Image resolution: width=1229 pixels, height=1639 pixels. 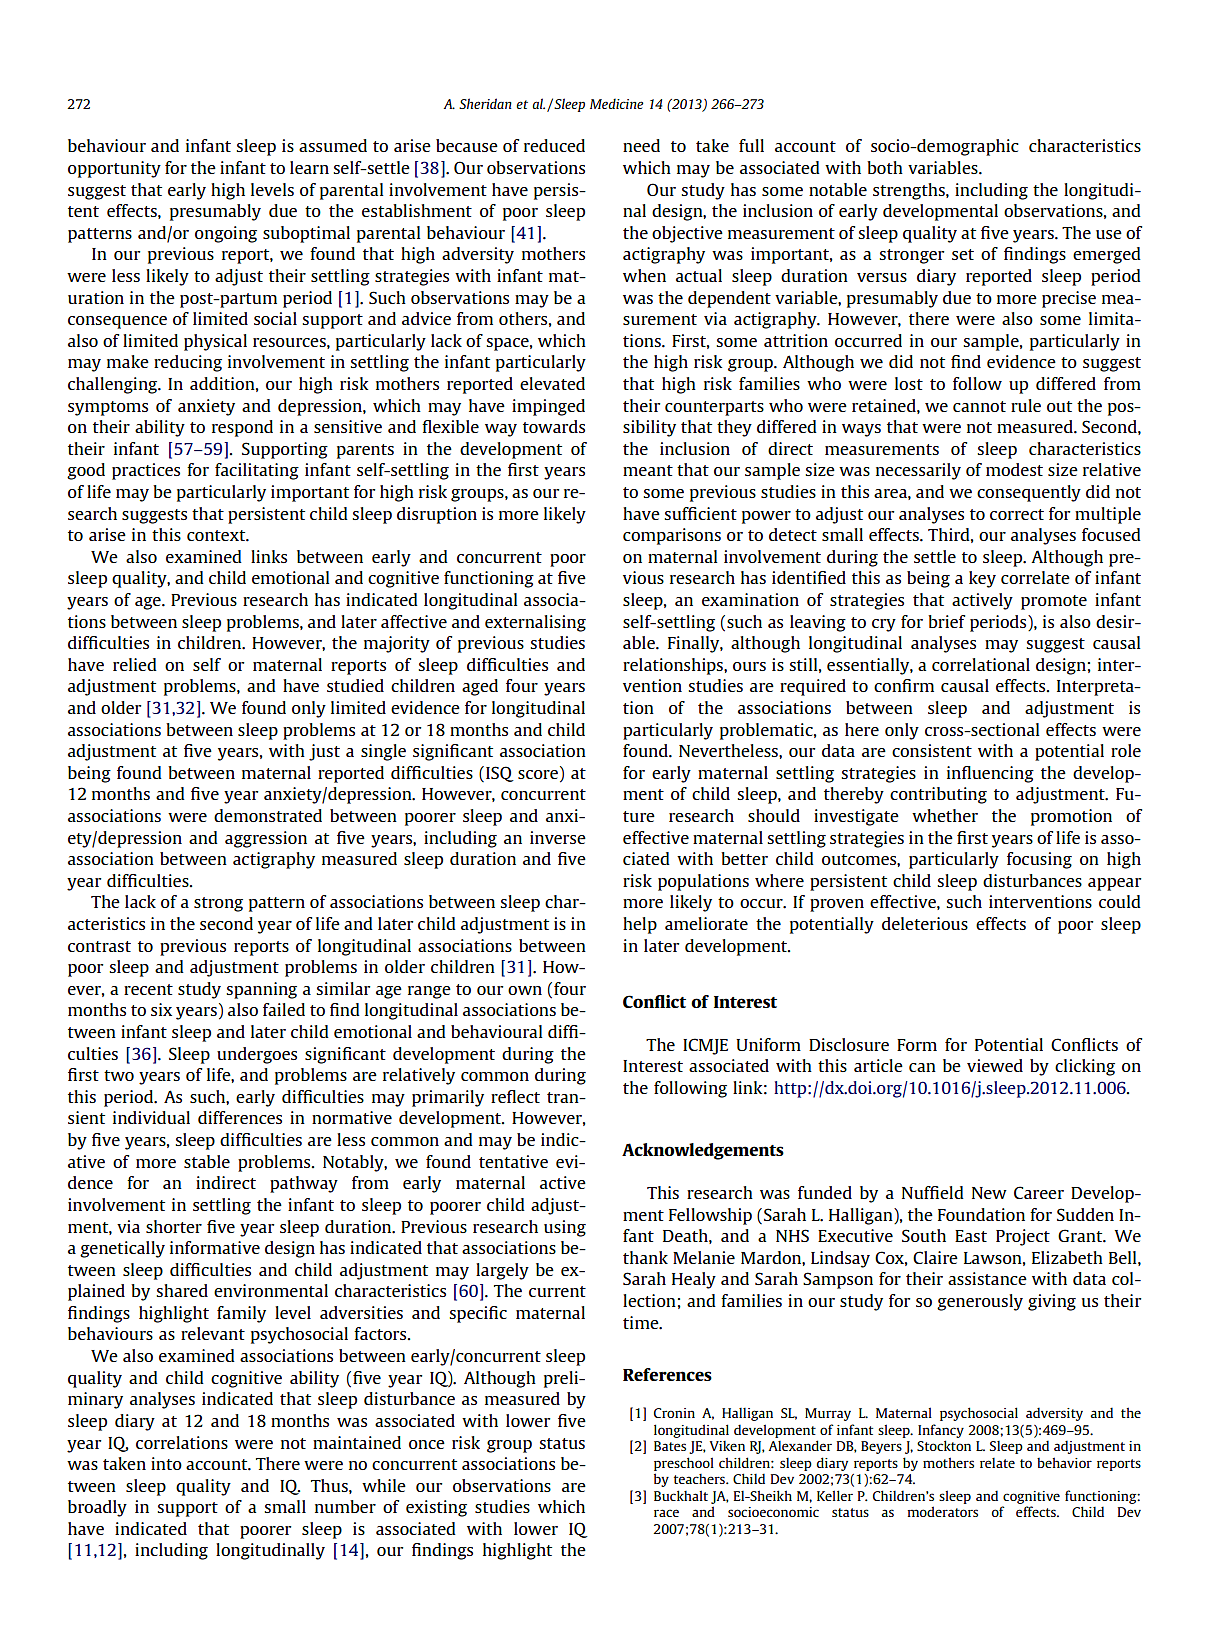 What do you see at coordinates (995, 1065) in the screenshot?
I see `viewed` at bounding box center [995, 1065].
